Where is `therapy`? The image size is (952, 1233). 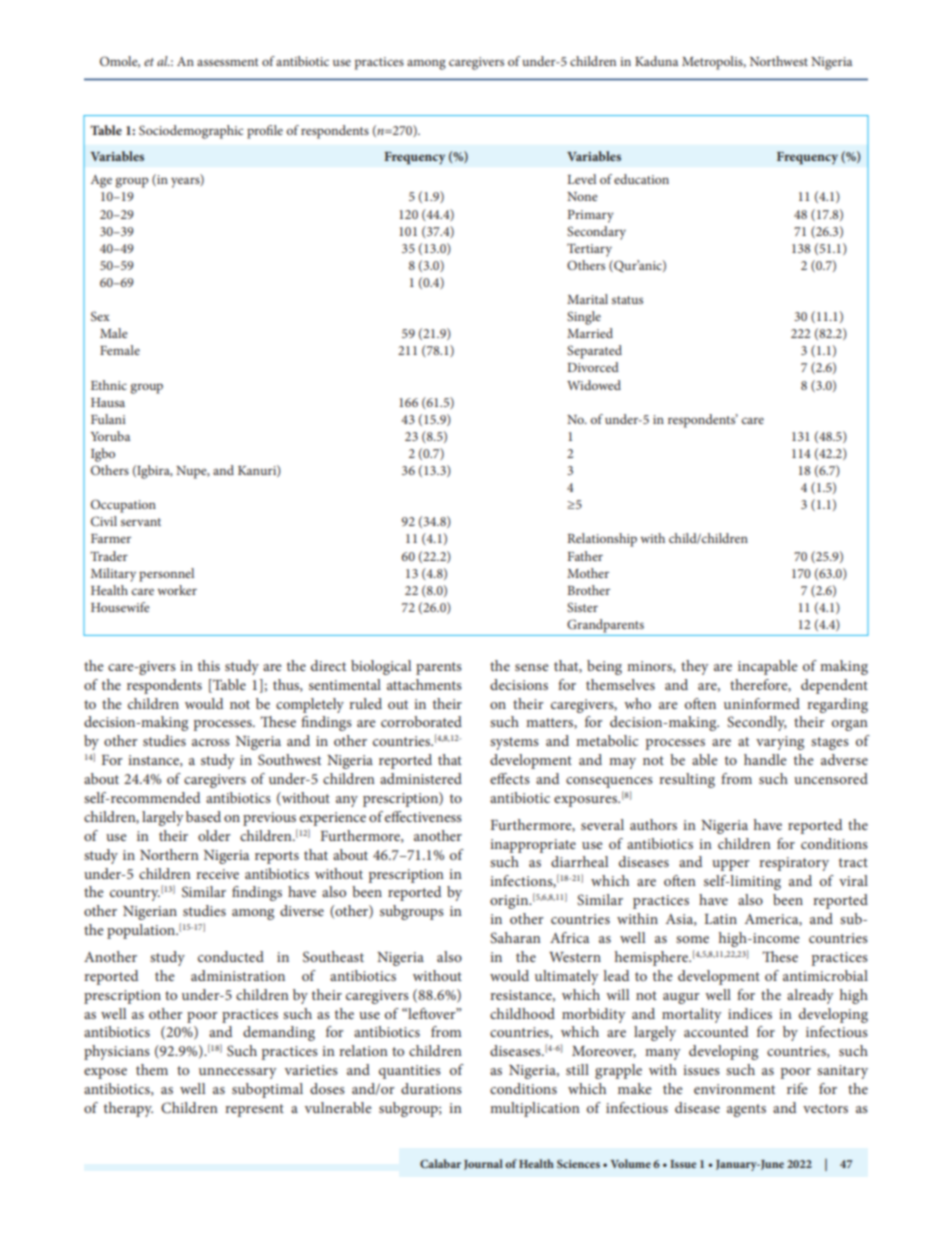
therapy is located at coordinates (128, 1109).
